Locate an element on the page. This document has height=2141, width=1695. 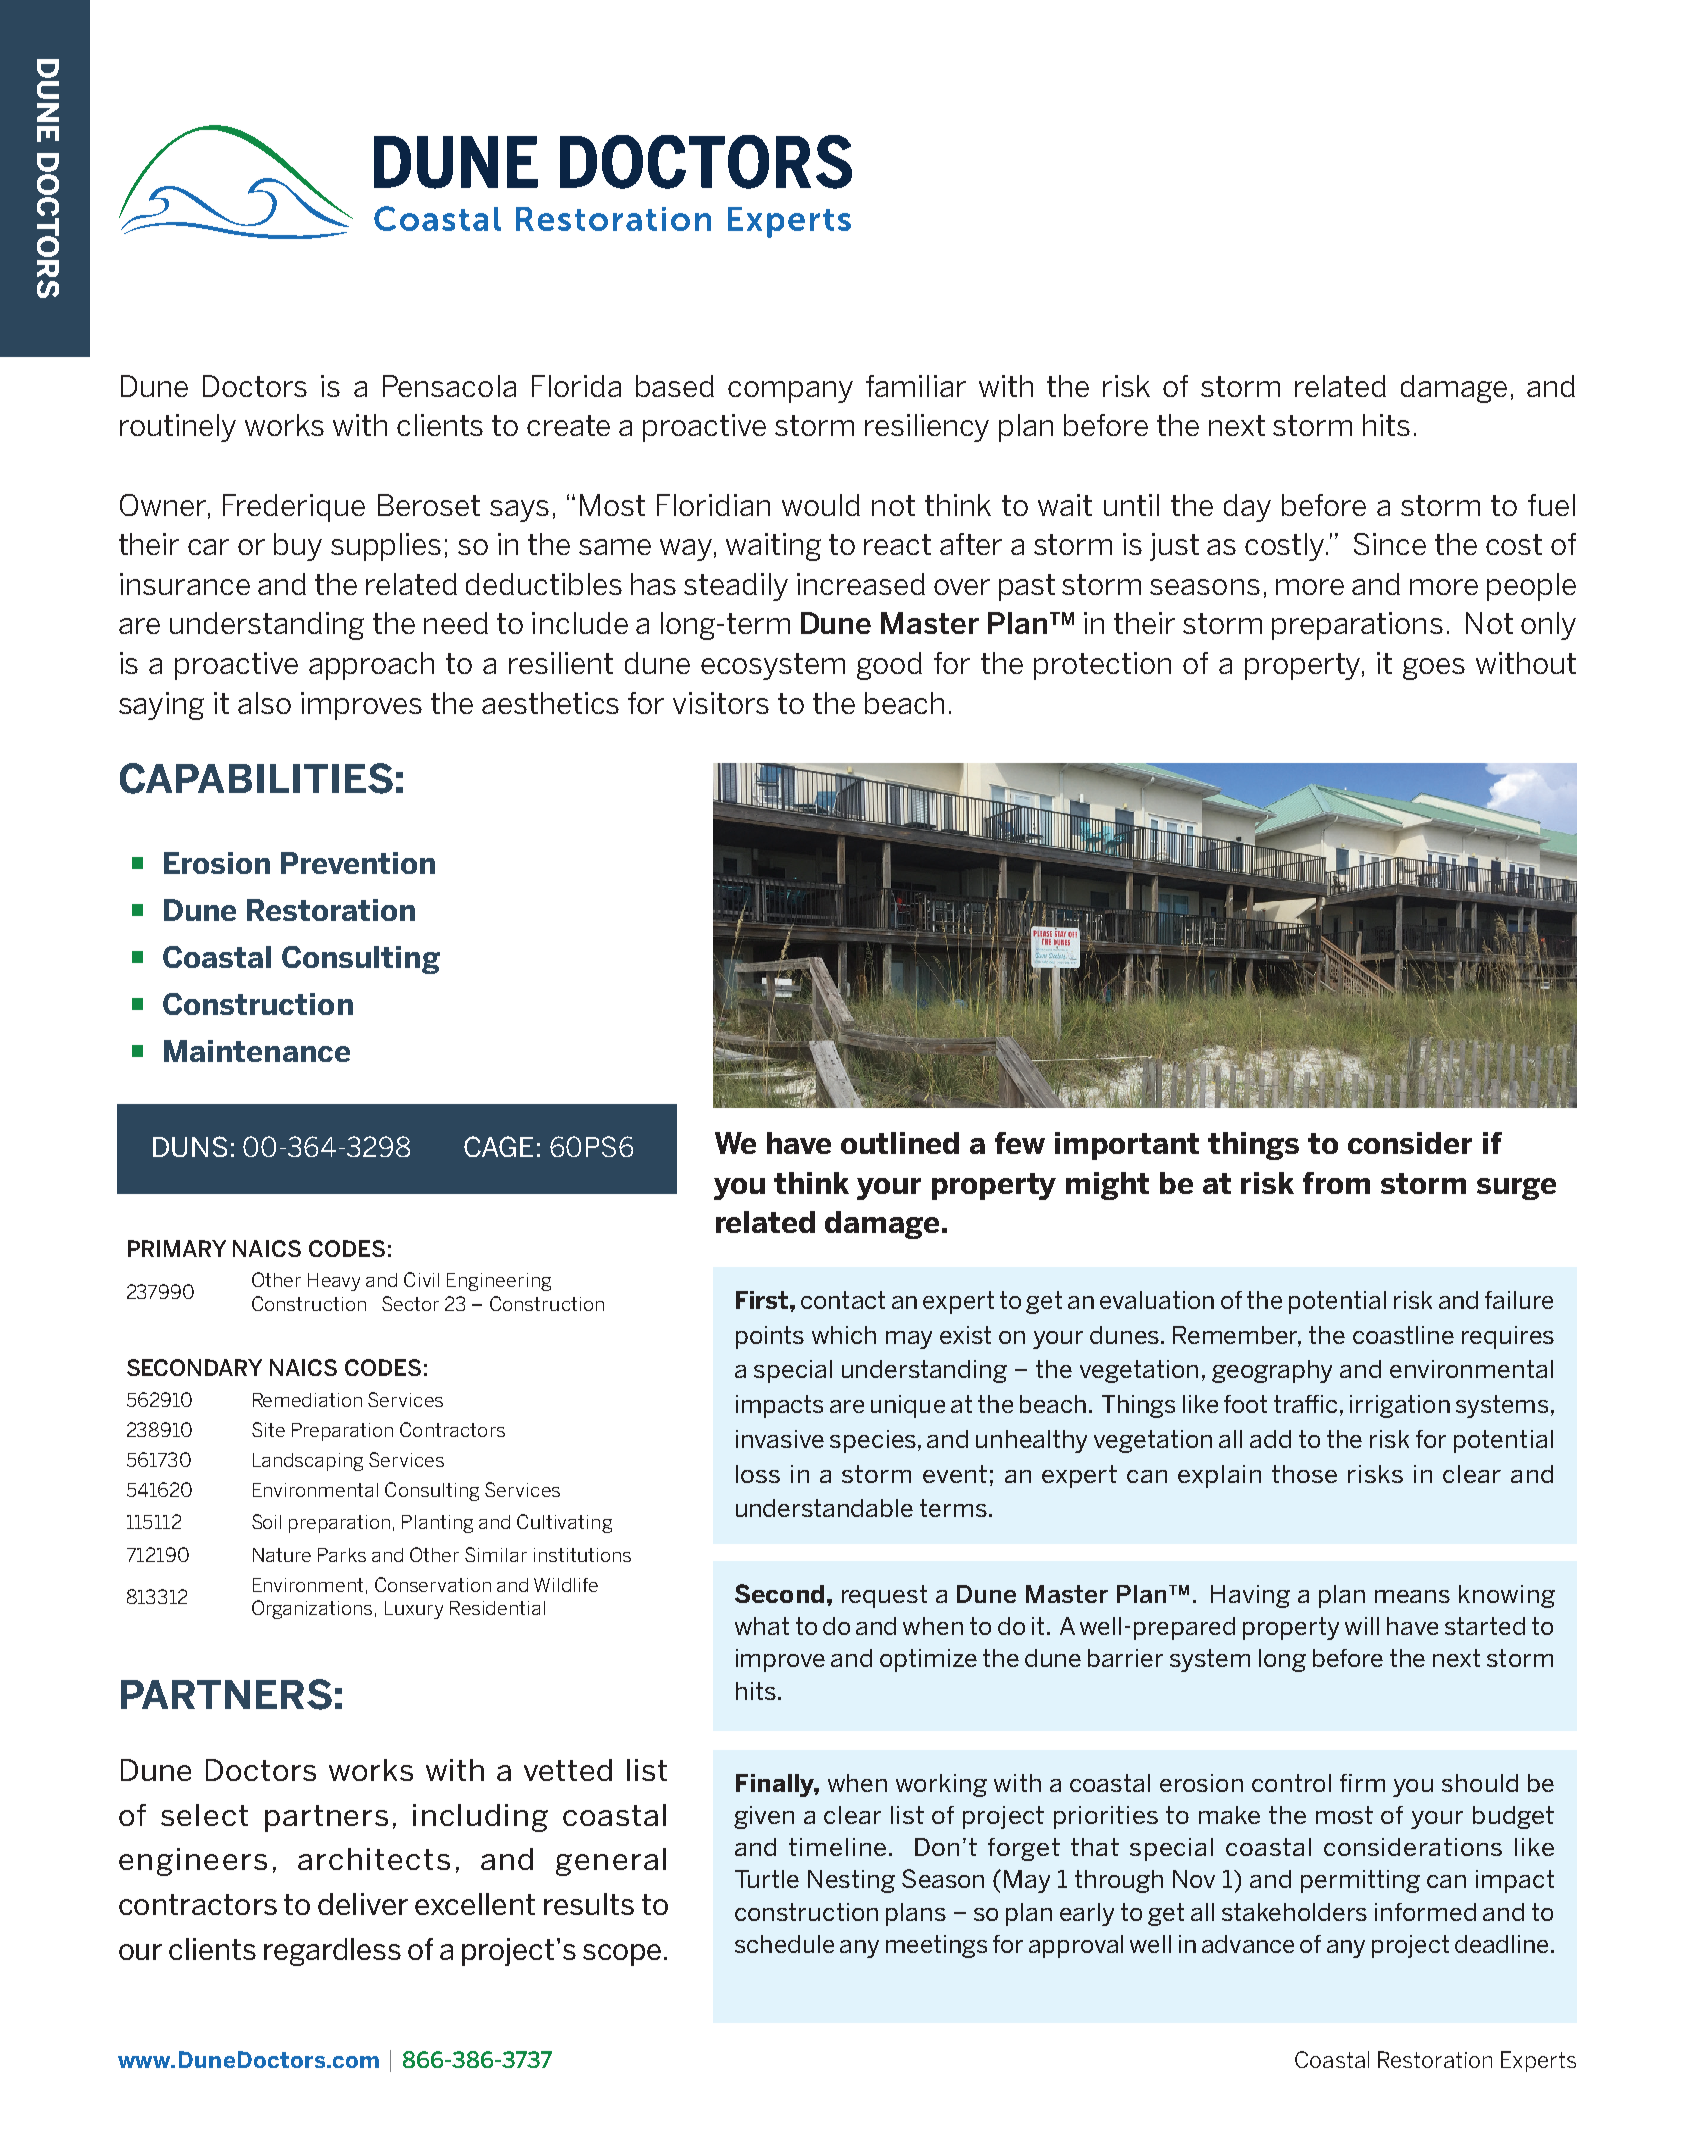
informed is located at coordinates (1425, 1912).
